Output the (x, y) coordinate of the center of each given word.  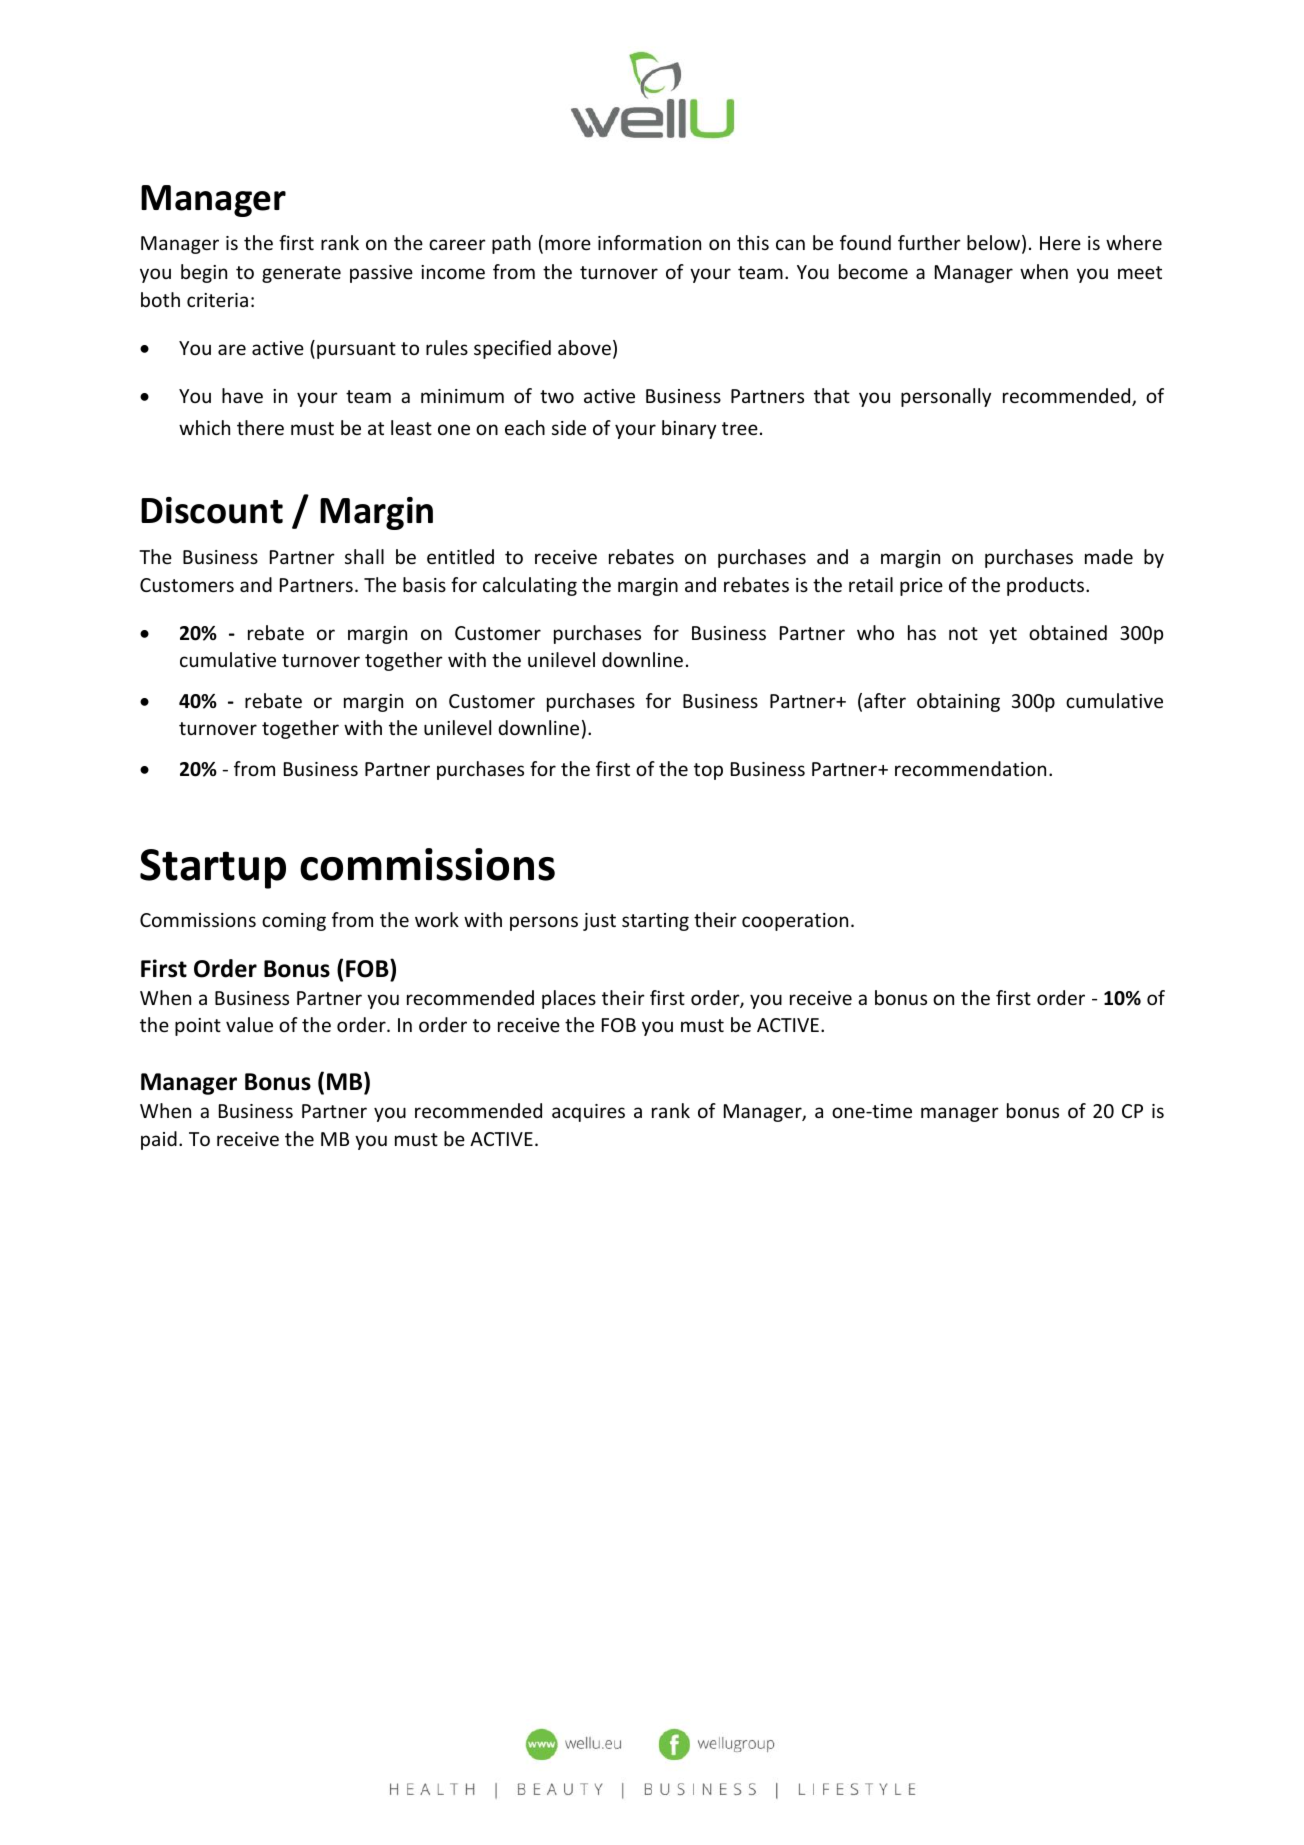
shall (364, 556)
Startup (213, 869)
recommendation (970, 768)
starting (655, 922)
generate (301, 274)
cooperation (795, 922)
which (204, 427)
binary (689, 429)
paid (159, 1140)
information (649, 242)
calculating (530, 586)
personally (946, 397)
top (708, 771)
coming (294, 922)
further (929, 242)
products (1047, 586)
